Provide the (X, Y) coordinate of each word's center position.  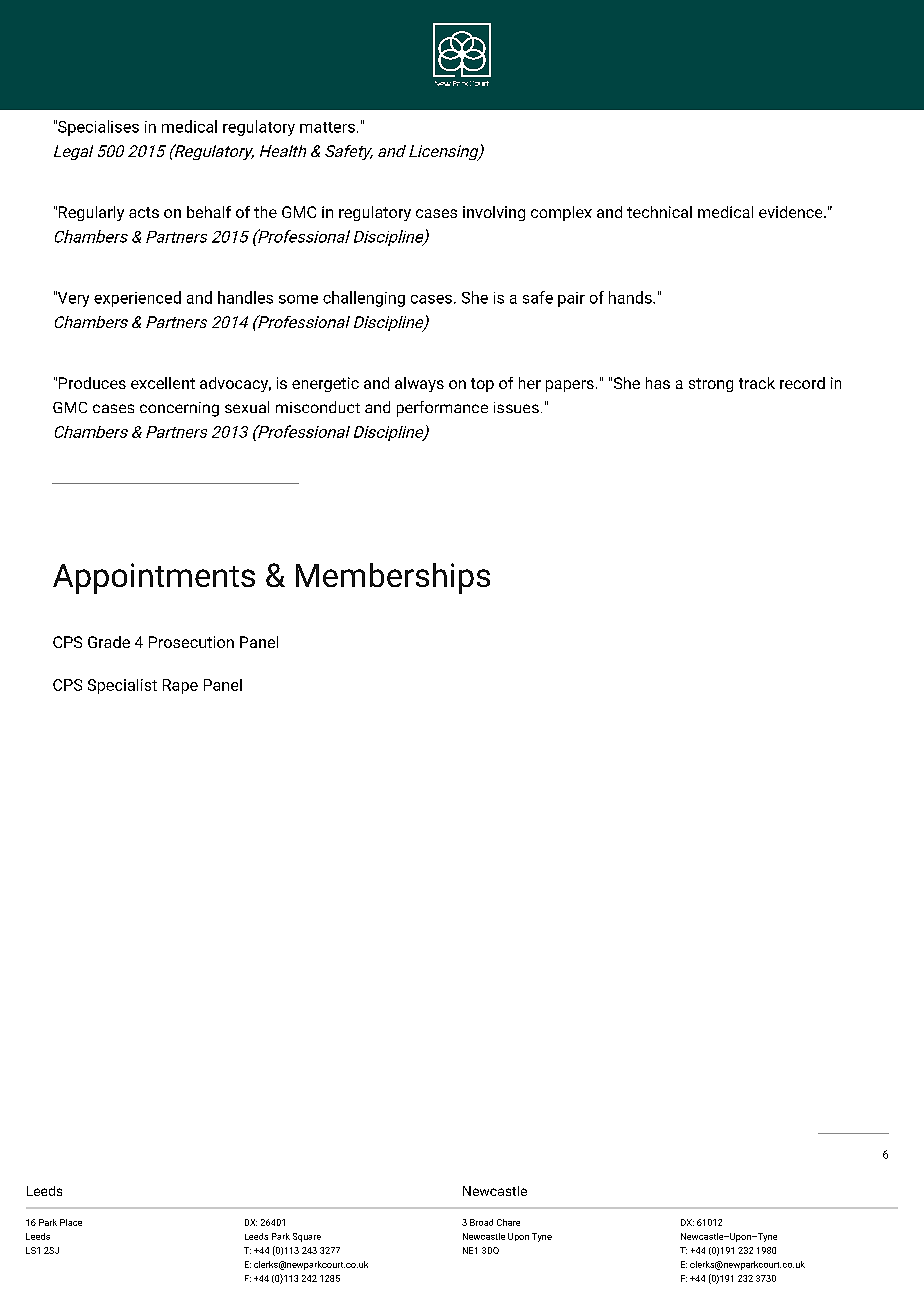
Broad (481, 1222)
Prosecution (191, 642)
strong (711, 385)
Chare (508, 1222)
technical (659, 212)
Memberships (393, 578)
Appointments (154, 578)
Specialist (122, 686)
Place (71, 1222)
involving (494, 213)
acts (144, 212)
